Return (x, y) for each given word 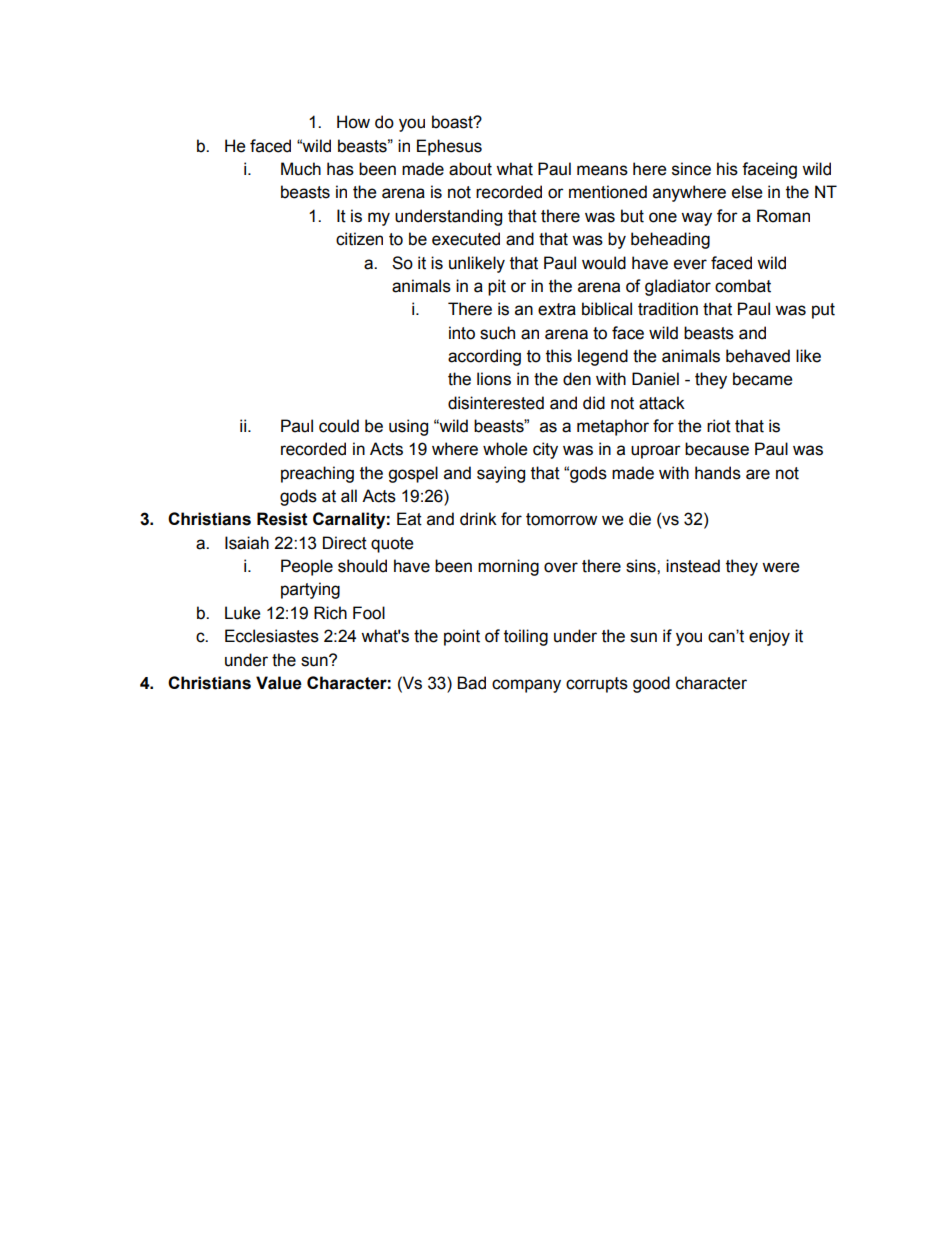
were (780, 567)
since (691, 169)
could (339, 426)
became (762, 379)
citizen (359, 239)
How (353, 122)
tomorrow (561, 519)
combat (743, 286)
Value (279, 683)
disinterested (496, 403)
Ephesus (449, 147)
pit (497, 287)
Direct (345, 543)
